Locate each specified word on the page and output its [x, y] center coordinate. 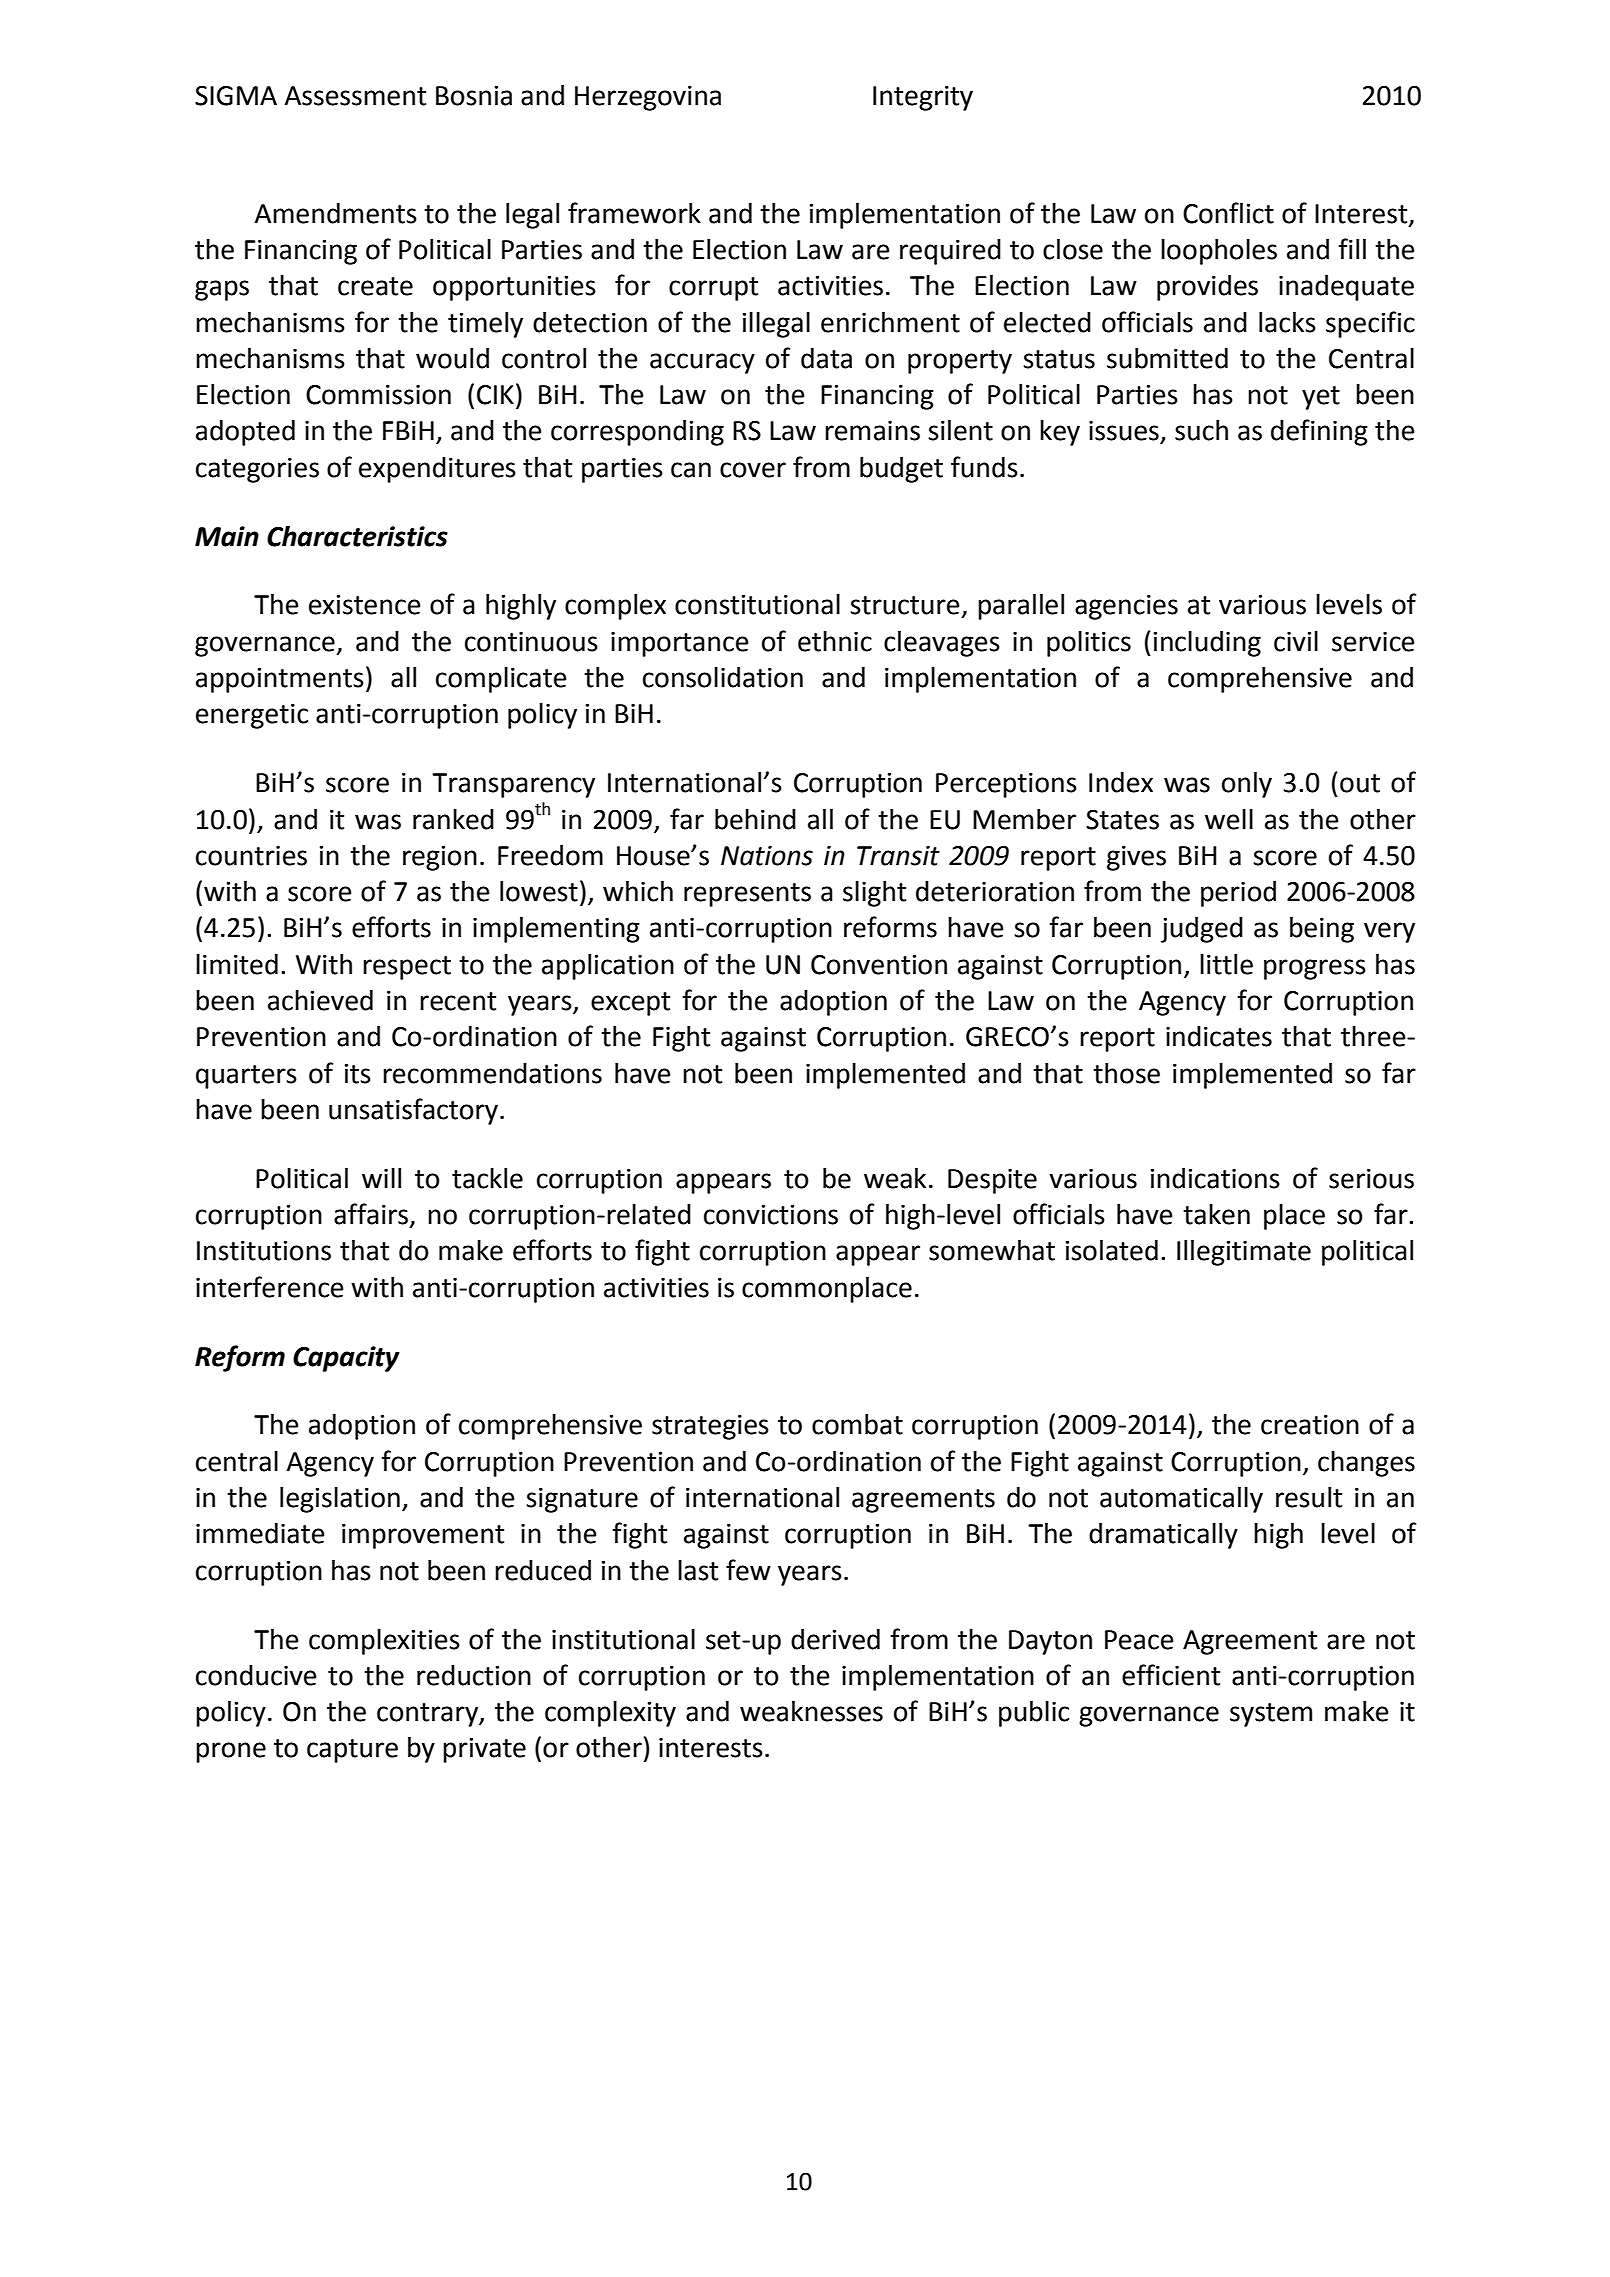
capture [352, 1751]
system [1271, 1715]
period [1238, 894]
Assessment [355, 96]
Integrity [923, 98]
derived [835, 1639]
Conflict [1228, 213]
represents [747, 895]
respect [407, 968]
